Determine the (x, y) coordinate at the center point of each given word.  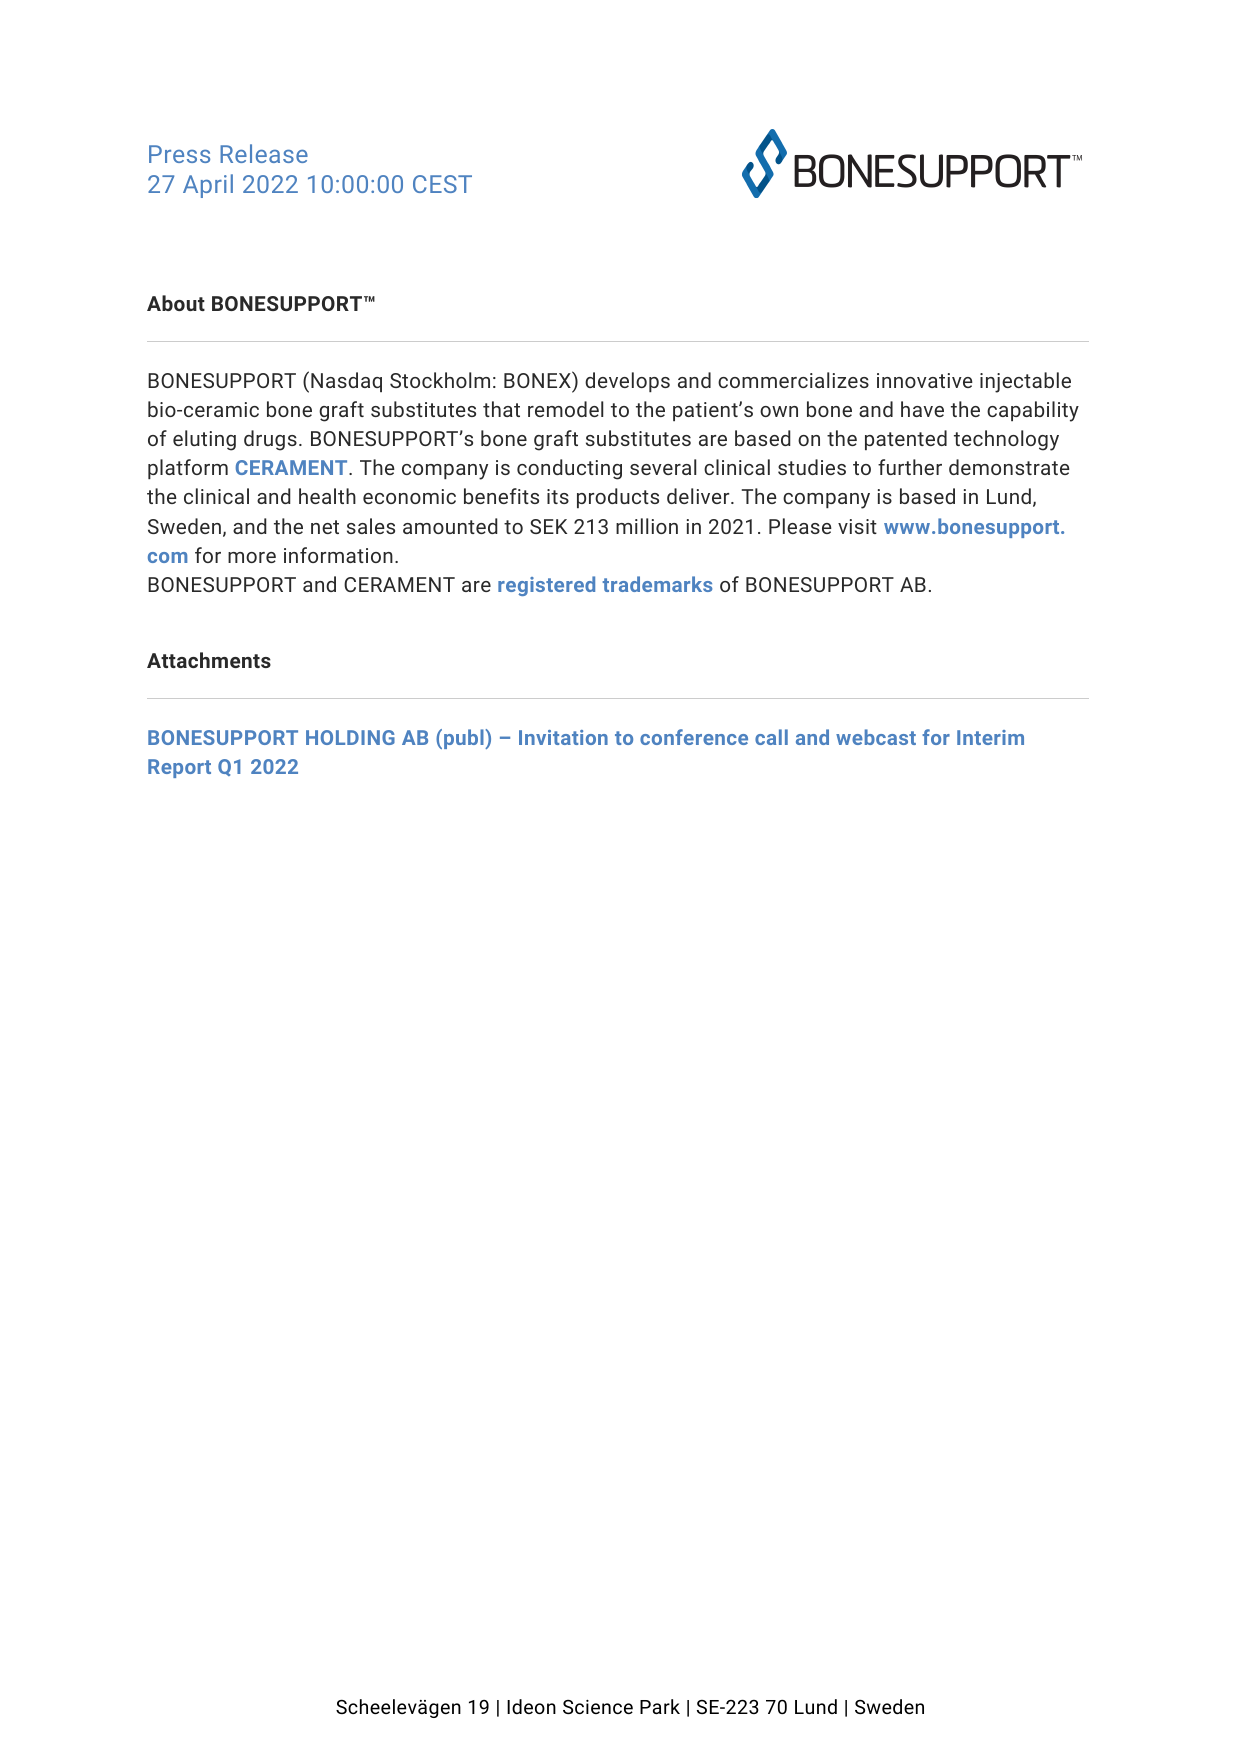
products (618, 498)
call (771, 737)
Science (598, 1707)
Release (264, 153)
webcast (876, 737)
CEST (442, 184)
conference (694, 737)
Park (660, 1706)
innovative (925, 380)
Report (179, 768)
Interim (990, 737)
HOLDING (350, 737)
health (327, 496)
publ (465, 739)
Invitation (563, 737)
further (910, 467)
